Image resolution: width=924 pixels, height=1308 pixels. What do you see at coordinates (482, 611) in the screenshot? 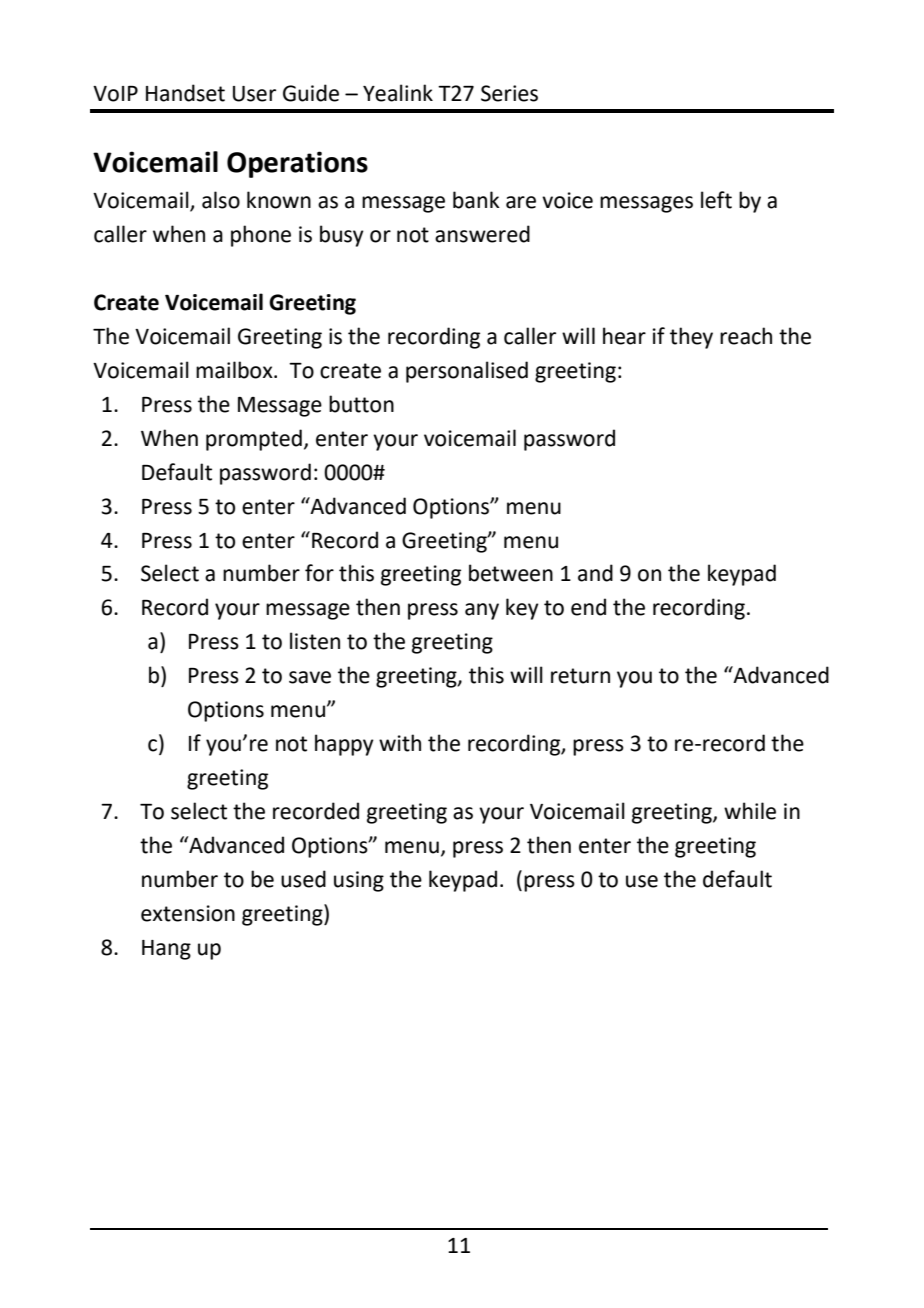
I see `any` at bounding box center [482, 611].
